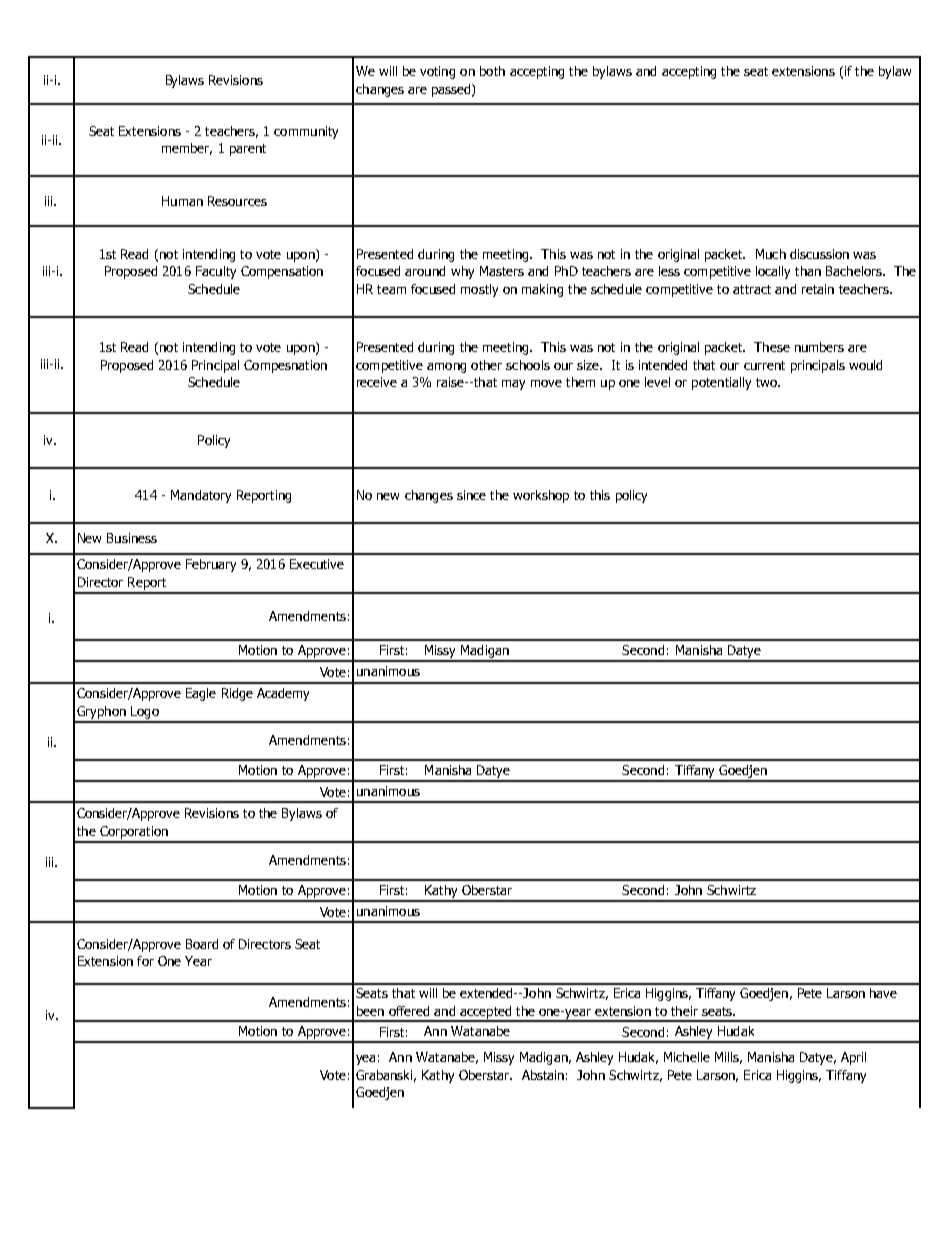 This image has width=952, height=1233. I want to click on for, so click(145, 961).
